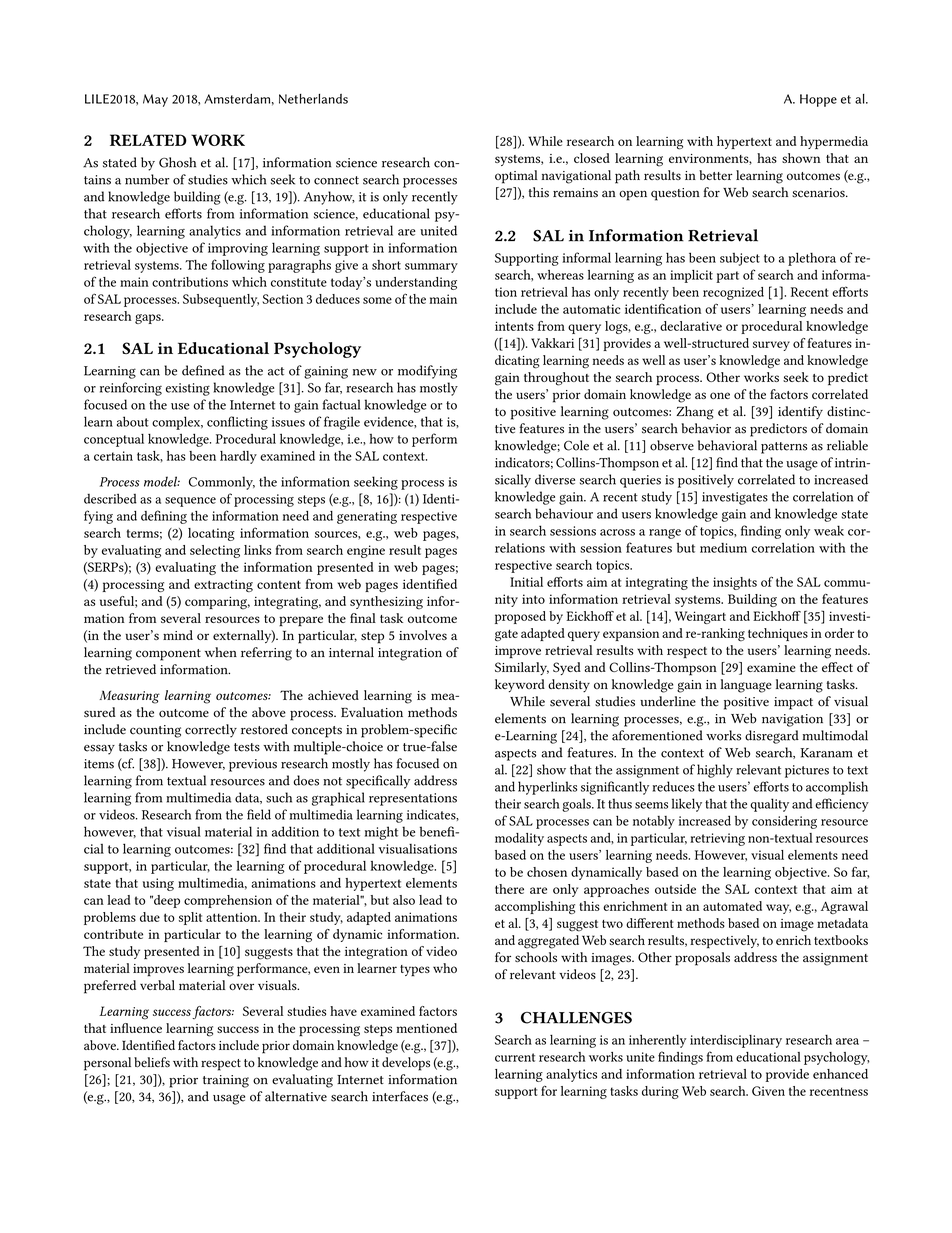 This screenshot has width=952, height=1233. What do you see at coordinates (576, 445) in the screenshot?
I see `Cole` at bounding box center [576, 445].
